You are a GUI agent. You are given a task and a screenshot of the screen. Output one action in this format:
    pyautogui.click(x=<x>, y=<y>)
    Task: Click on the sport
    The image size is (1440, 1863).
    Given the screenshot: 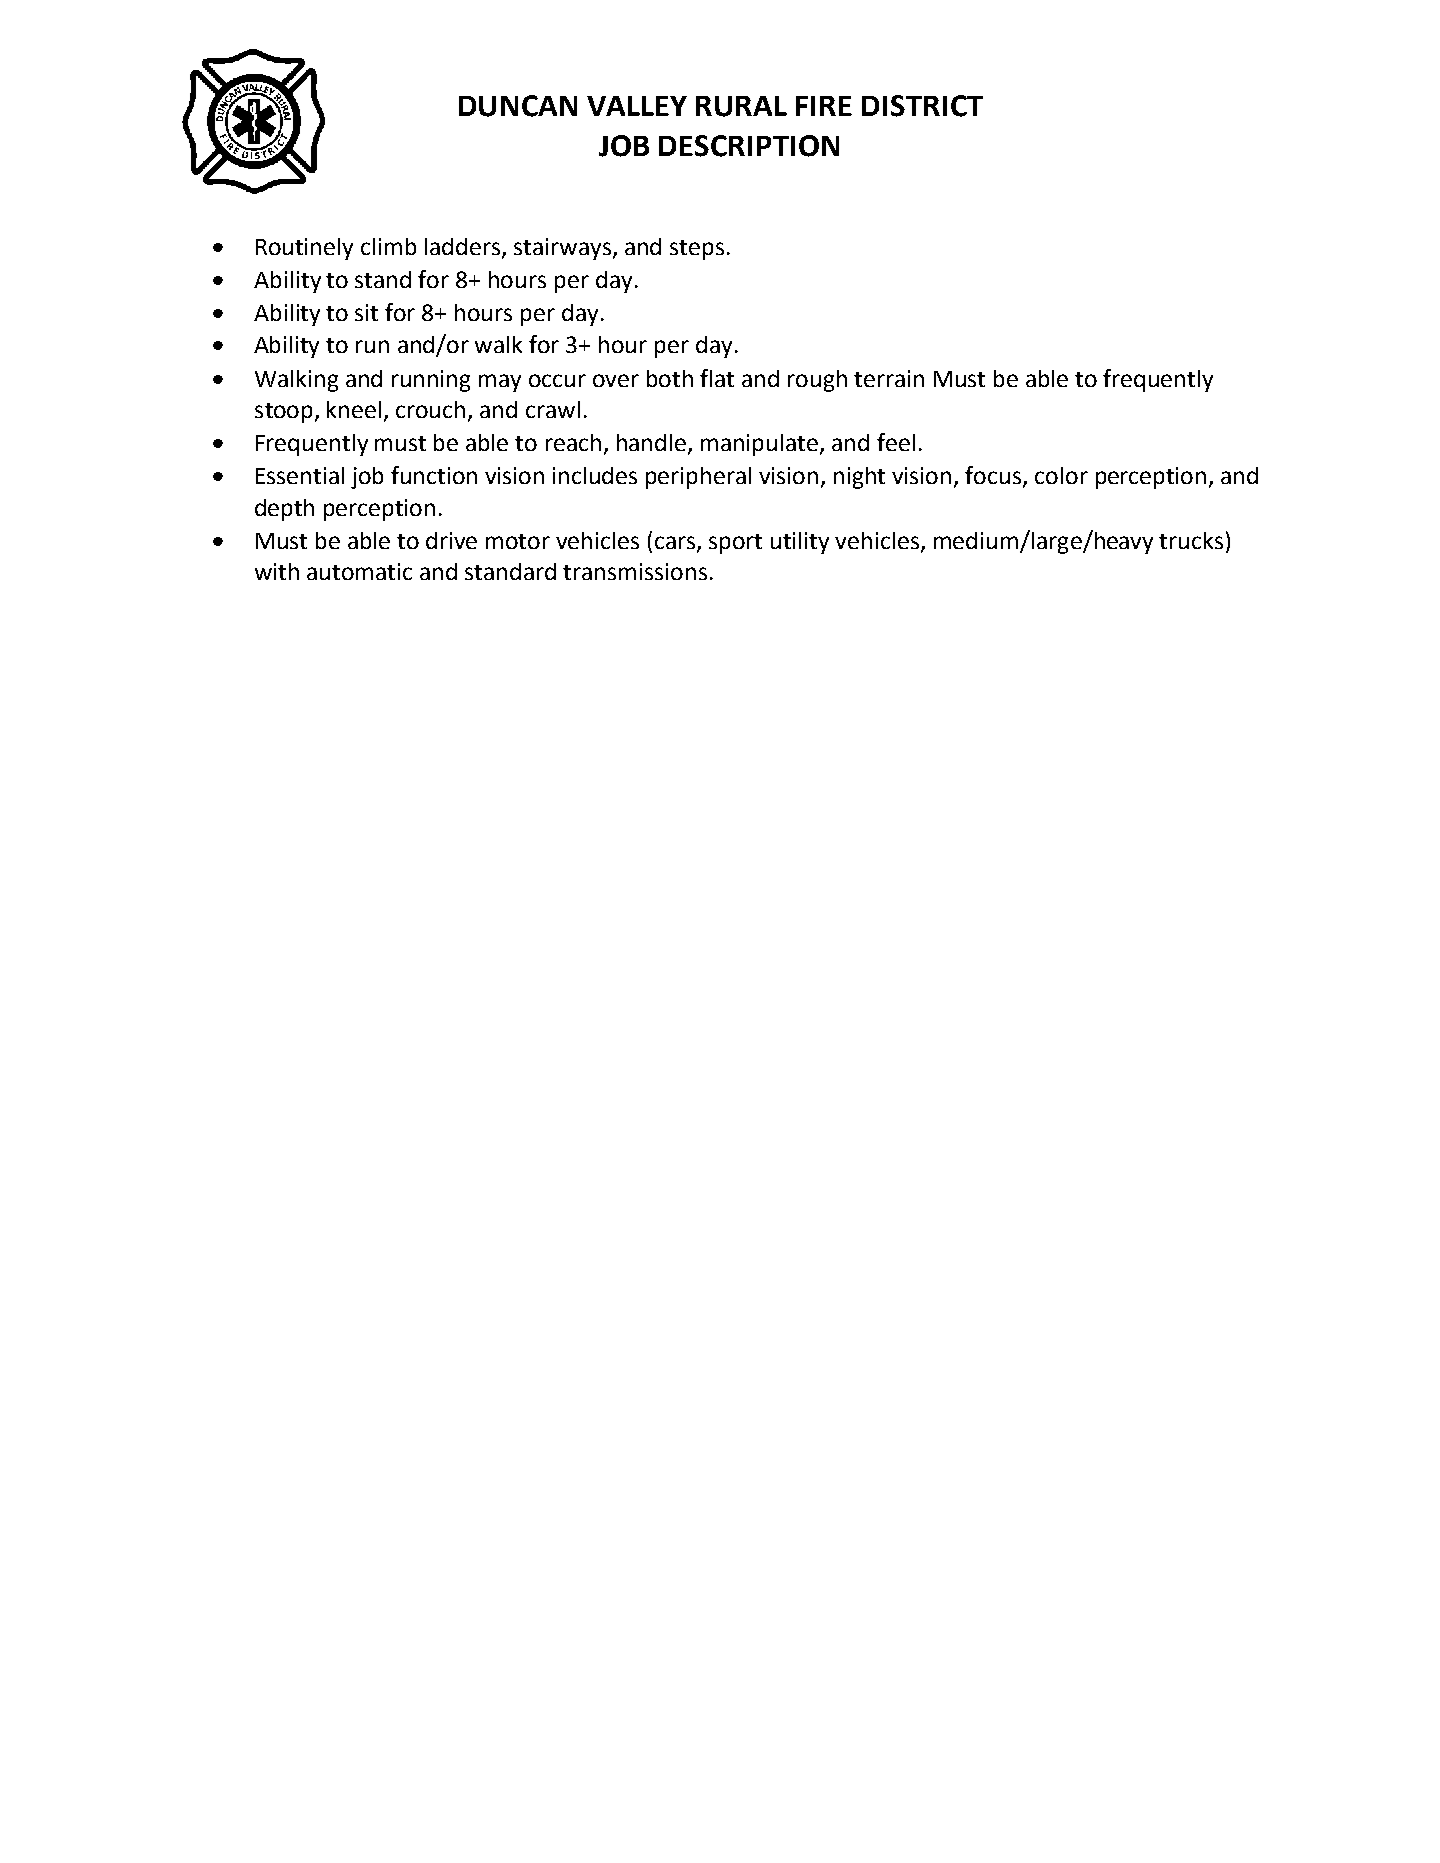 What is the action you would take?
    pyautogui.click(x=735, y=544)
